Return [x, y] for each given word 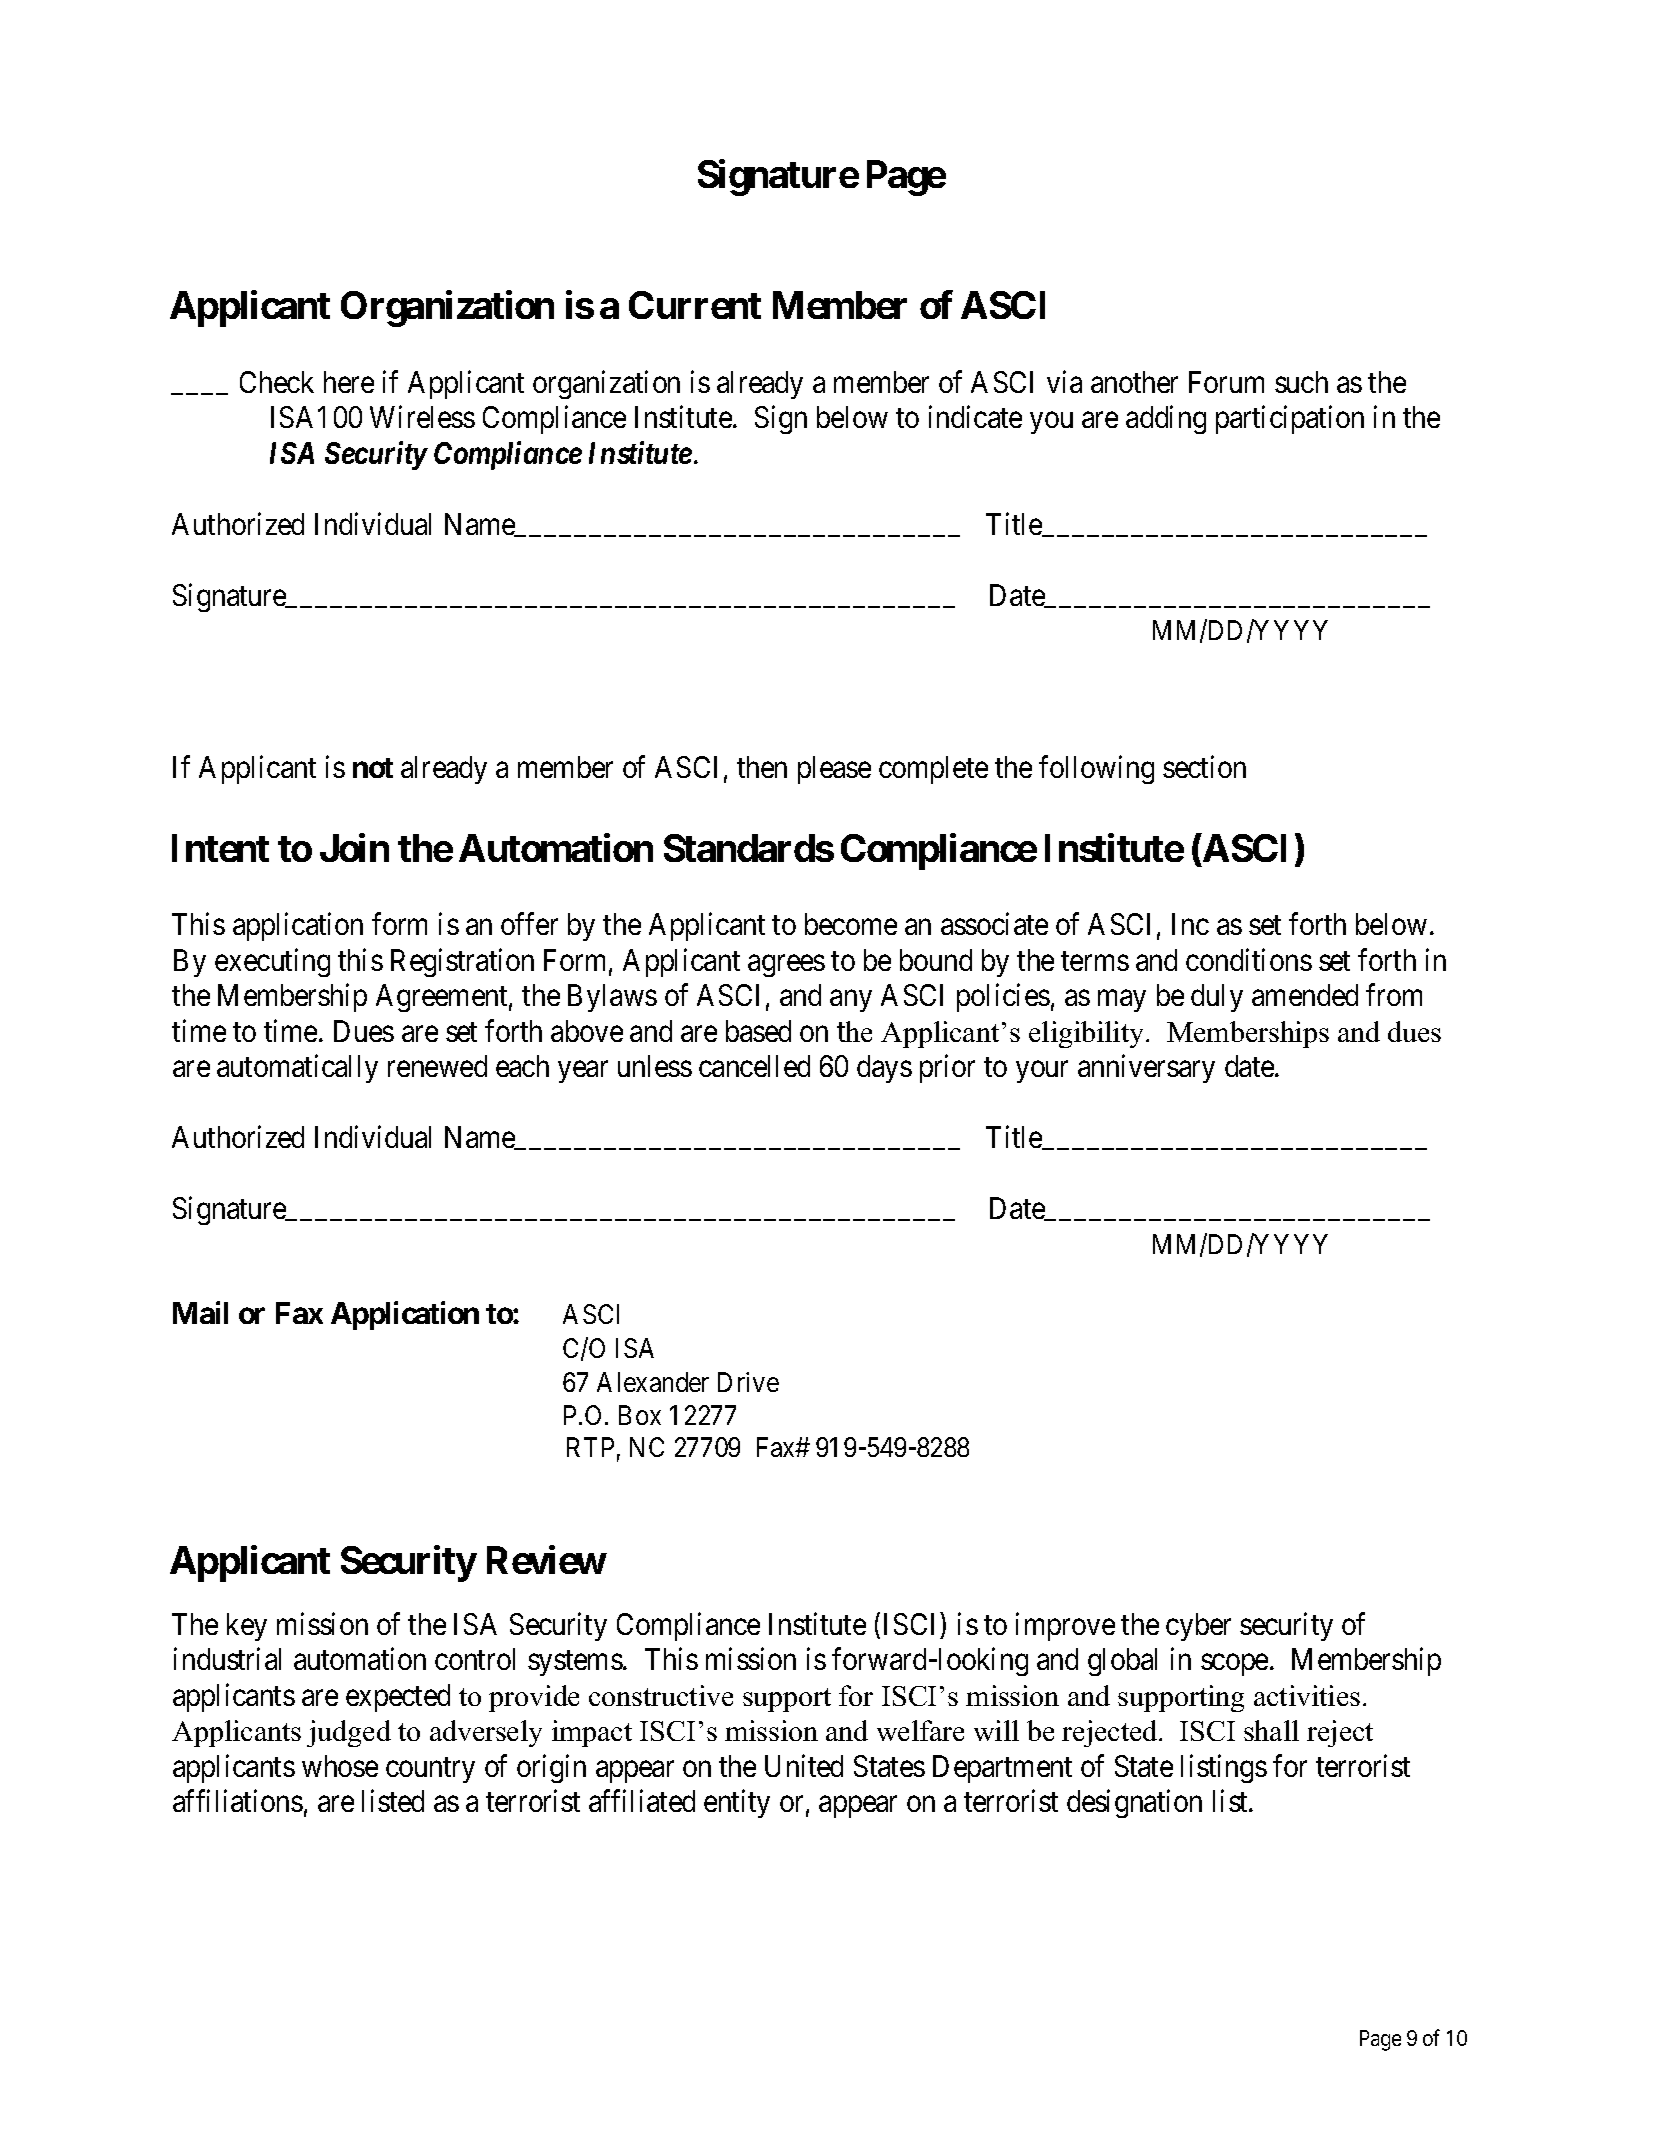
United [804, 1766]
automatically [297, 1069]
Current [695, 305]
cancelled [754, 1066]
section [1204, 767]
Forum [1226, 382]
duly [1217, 998]
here [349, 382]
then [762, 767]
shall [1271, 1730]
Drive [748, 1382]
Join [354, 847]
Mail [200, 1312]
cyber [1198, 1627]
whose [340, 1766]
